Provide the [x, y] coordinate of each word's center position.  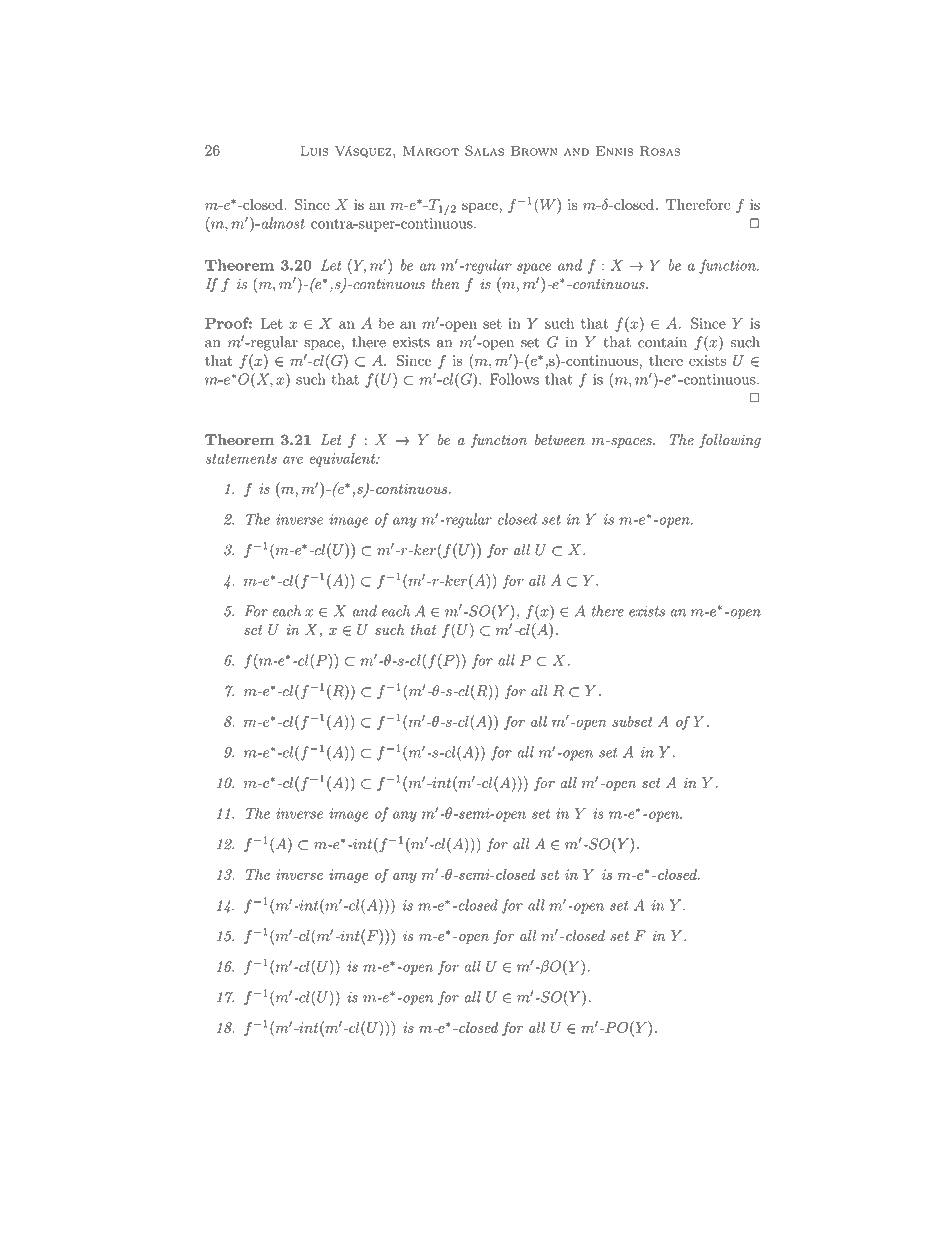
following [730, 441]
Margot [431, 151]
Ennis [614, 151]
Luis [314, 151]
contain [662, 342]
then [445, 284]
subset [632, 721]
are [293, 460]
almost [282, 223]
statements [241, 459]
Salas [484, 150]
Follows [514, 379]
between [560, 440]
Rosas [660, 151]
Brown [534, 151]
